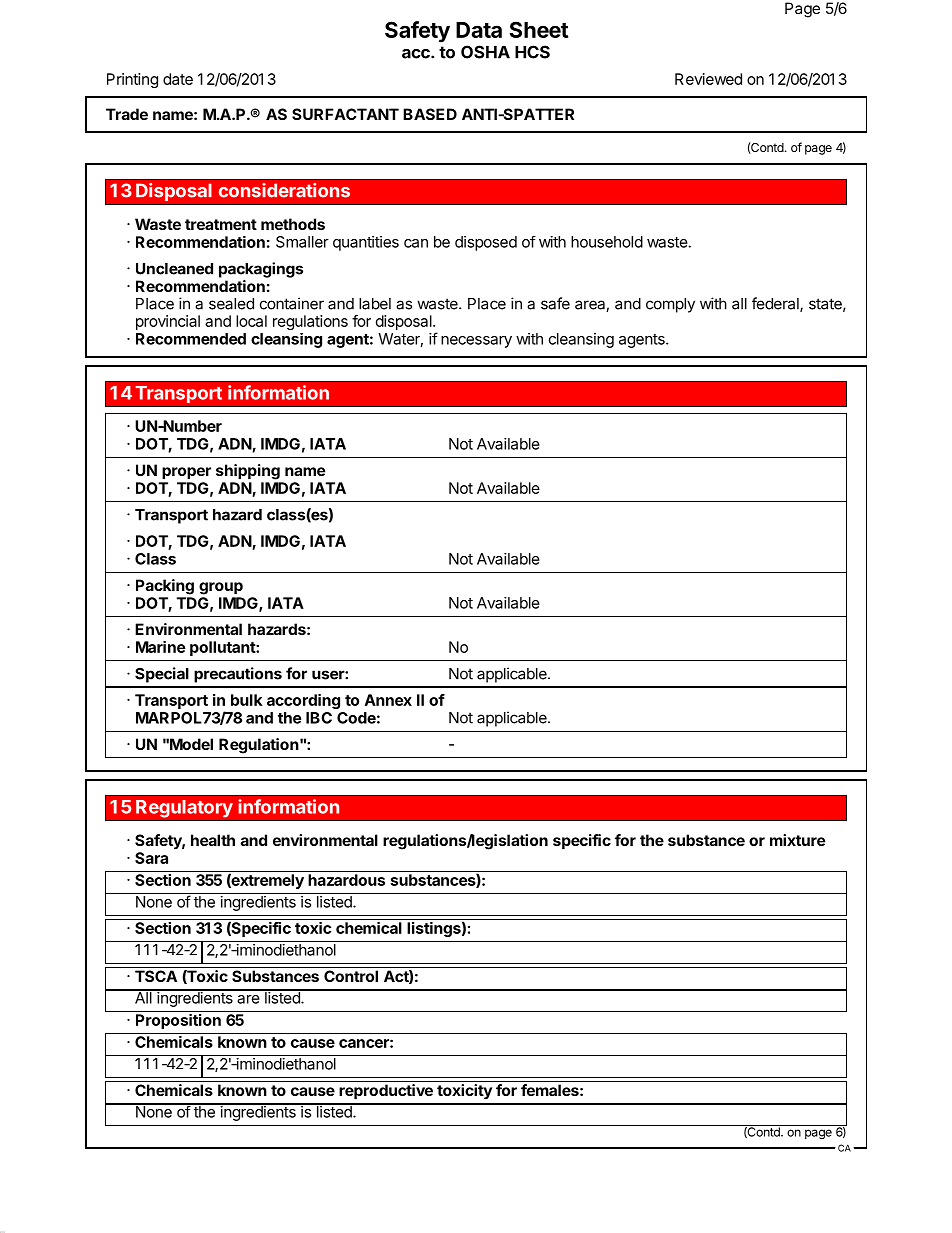 The height and width of the screenshot is (1233, 952). What do you see at coordinates (476, 342) in the screenshot?
I see `necessary` at bounding box center [476, 342].
